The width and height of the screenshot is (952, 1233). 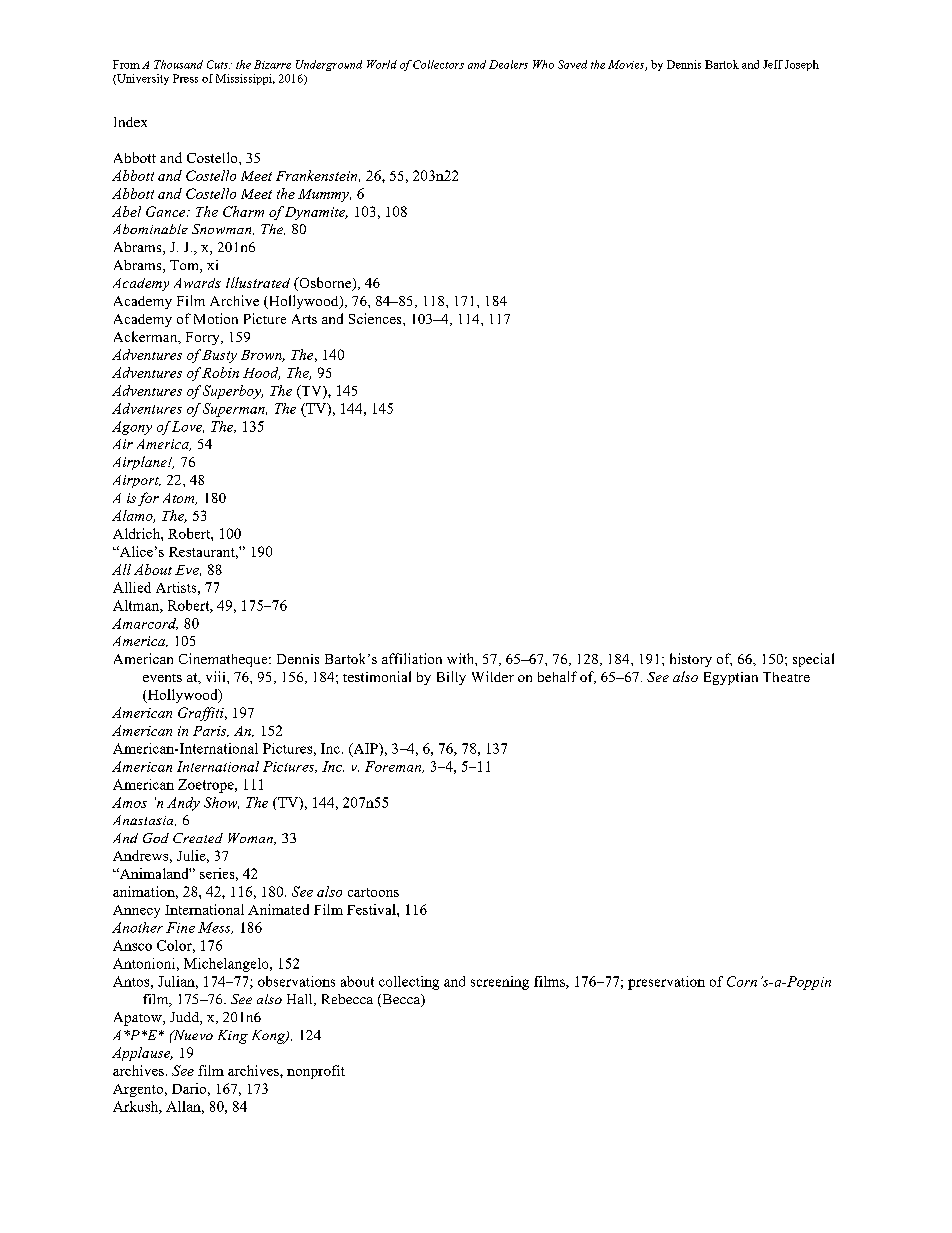 I want to click on Allied, so click(x=132, y=587).
